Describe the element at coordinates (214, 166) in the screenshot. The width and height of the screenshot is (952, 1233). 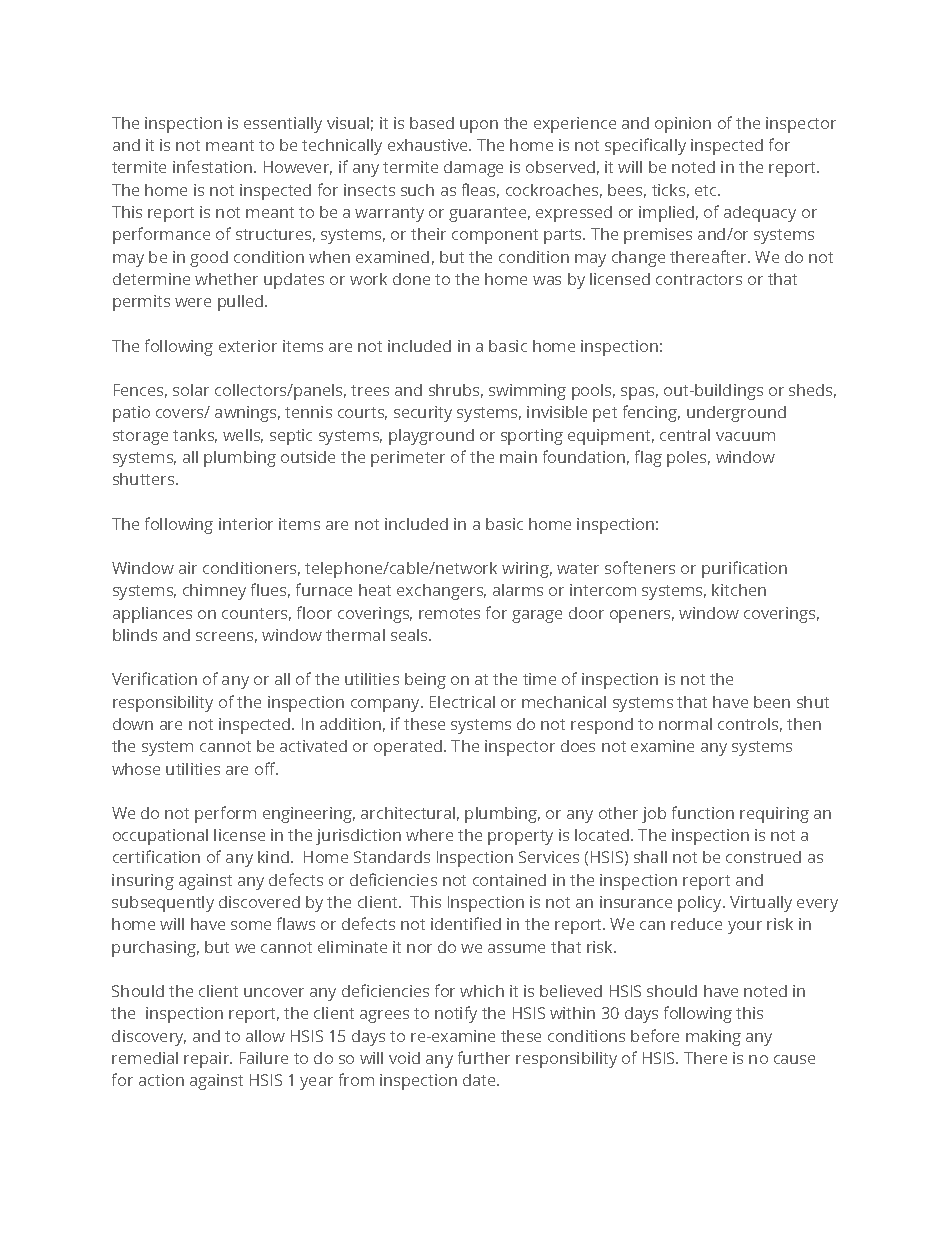
I see `infestation` at that location.
